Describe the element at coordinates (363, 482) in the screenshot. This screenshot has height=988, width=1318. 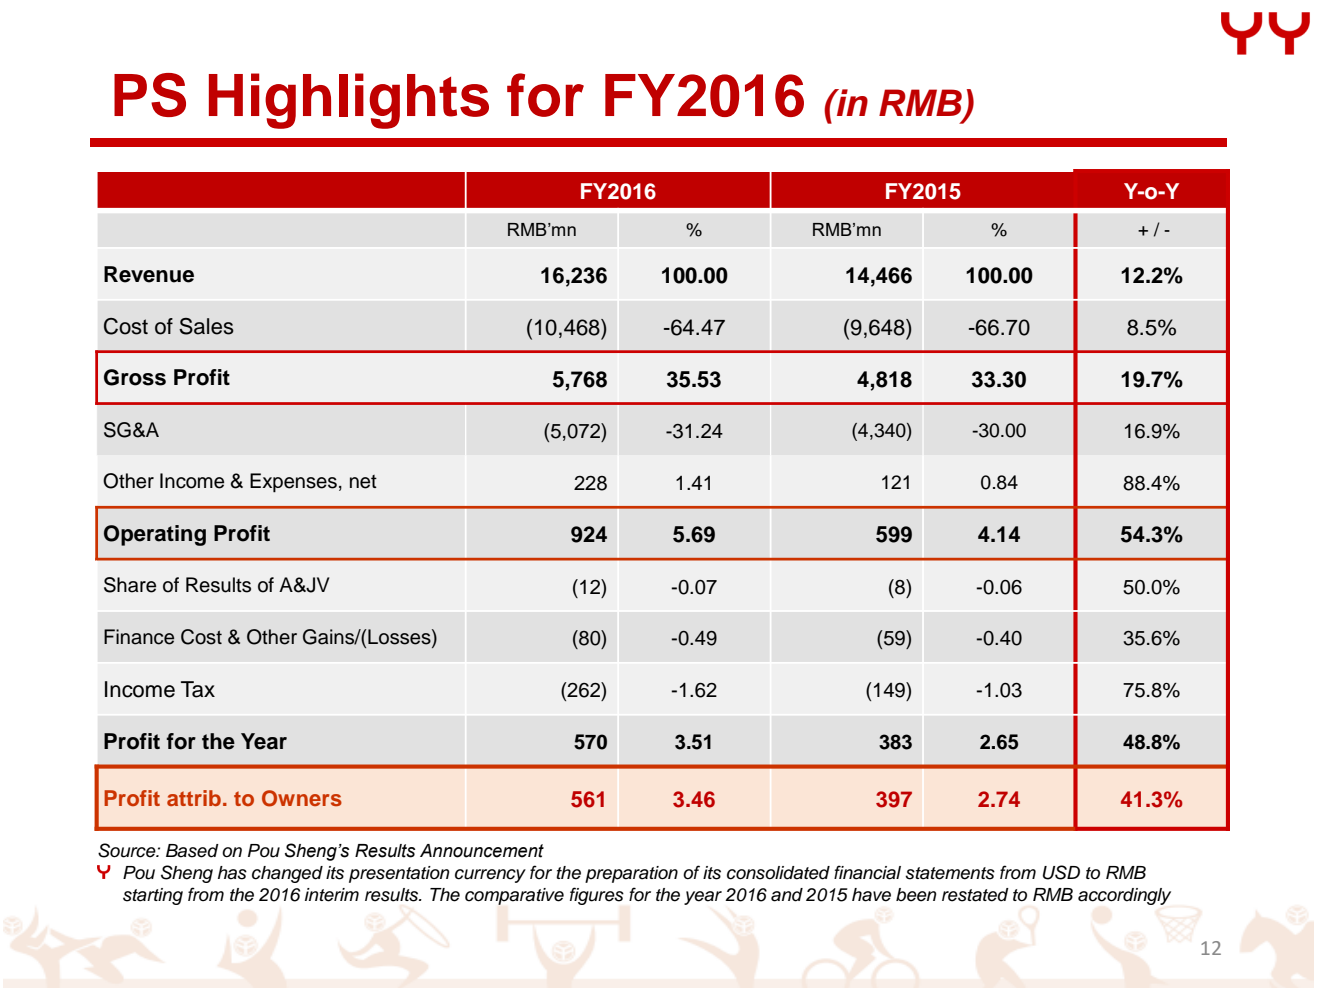
I see `net` at that location.
